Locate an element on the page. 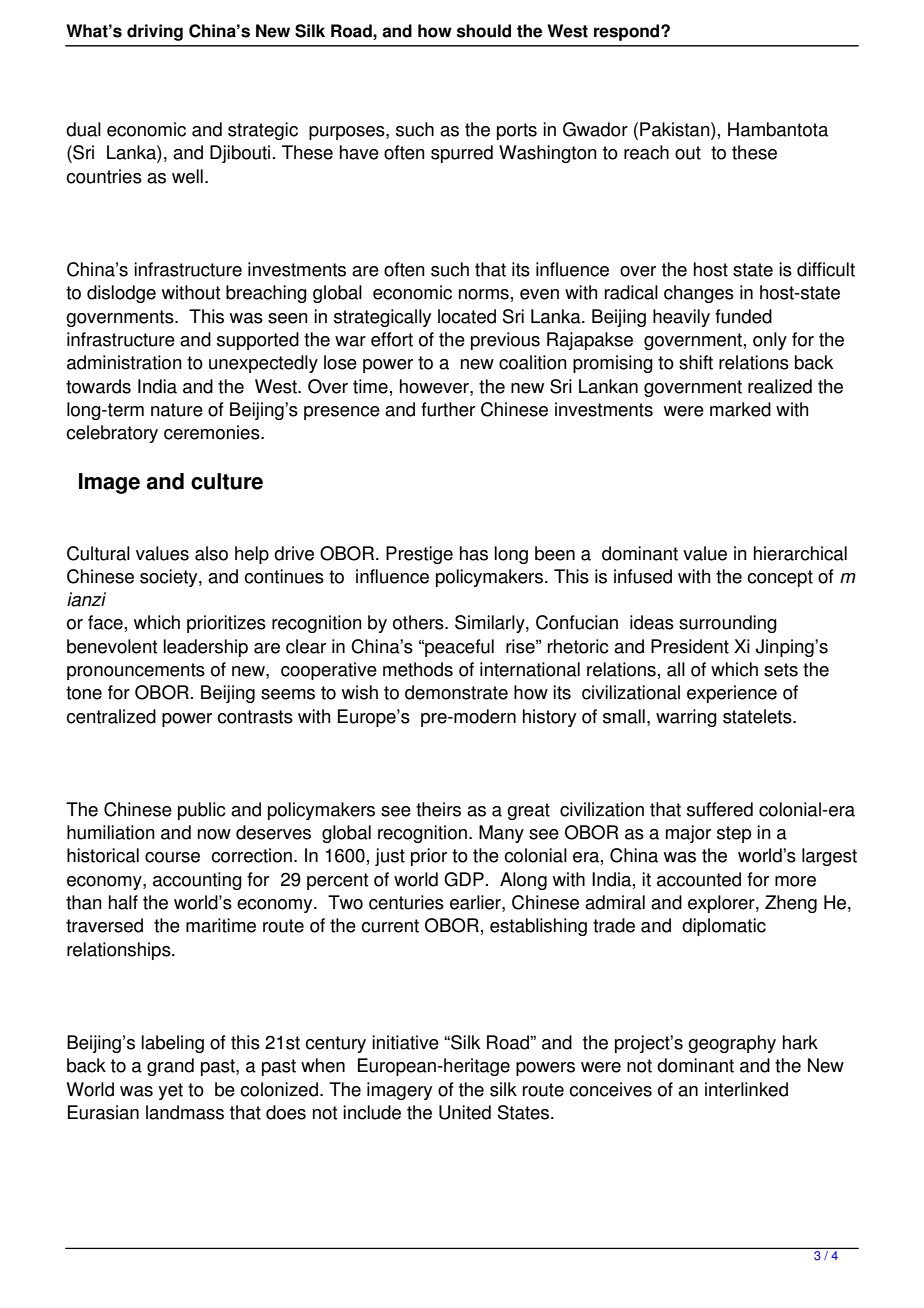 This image has height=1308, width=924. nature is located at coordinates (177, 410).
